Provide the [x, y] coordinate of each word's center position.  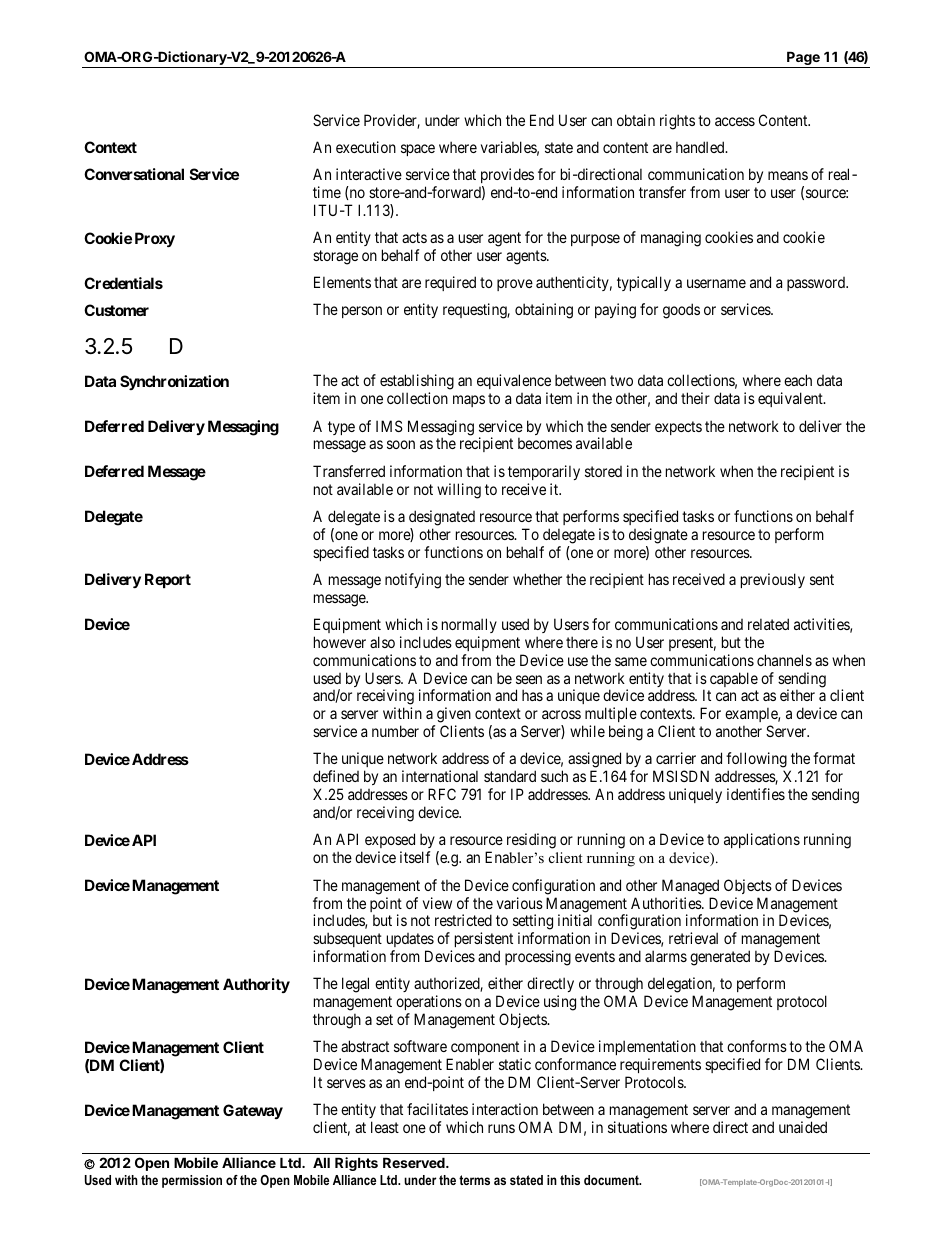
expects [678, 428]
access [735, 121]
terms [474, 1180]
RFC [442, 794]
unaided [803, 1127]
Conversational [134, 174]
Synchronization [174, 382]
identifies [756, 794]
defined [336, 776]
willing [459, 491]
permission [192, 1181]
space [418, 150]
